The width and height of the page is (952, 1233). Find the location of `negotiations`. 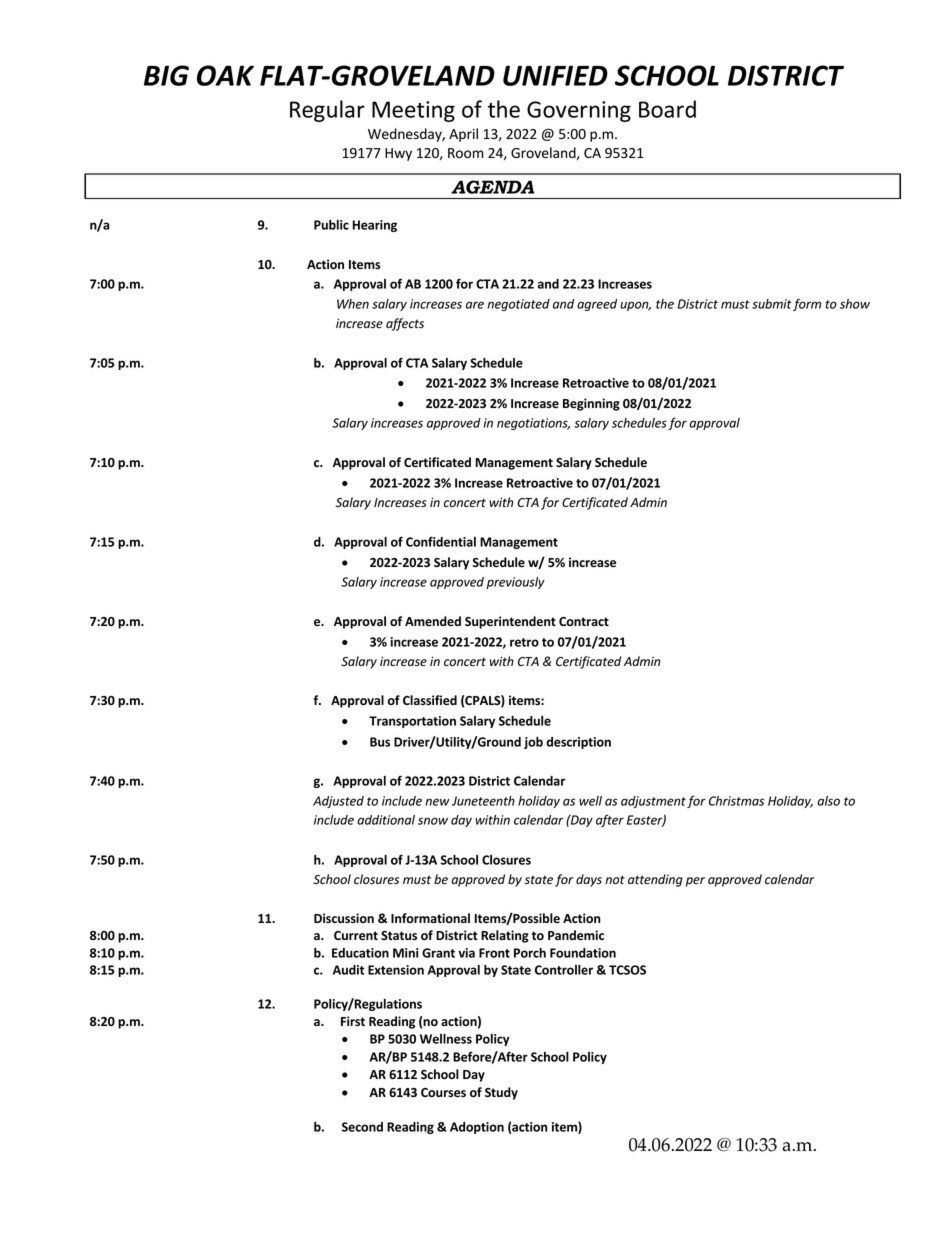

negotiations is located at coordinates (533, 424).
